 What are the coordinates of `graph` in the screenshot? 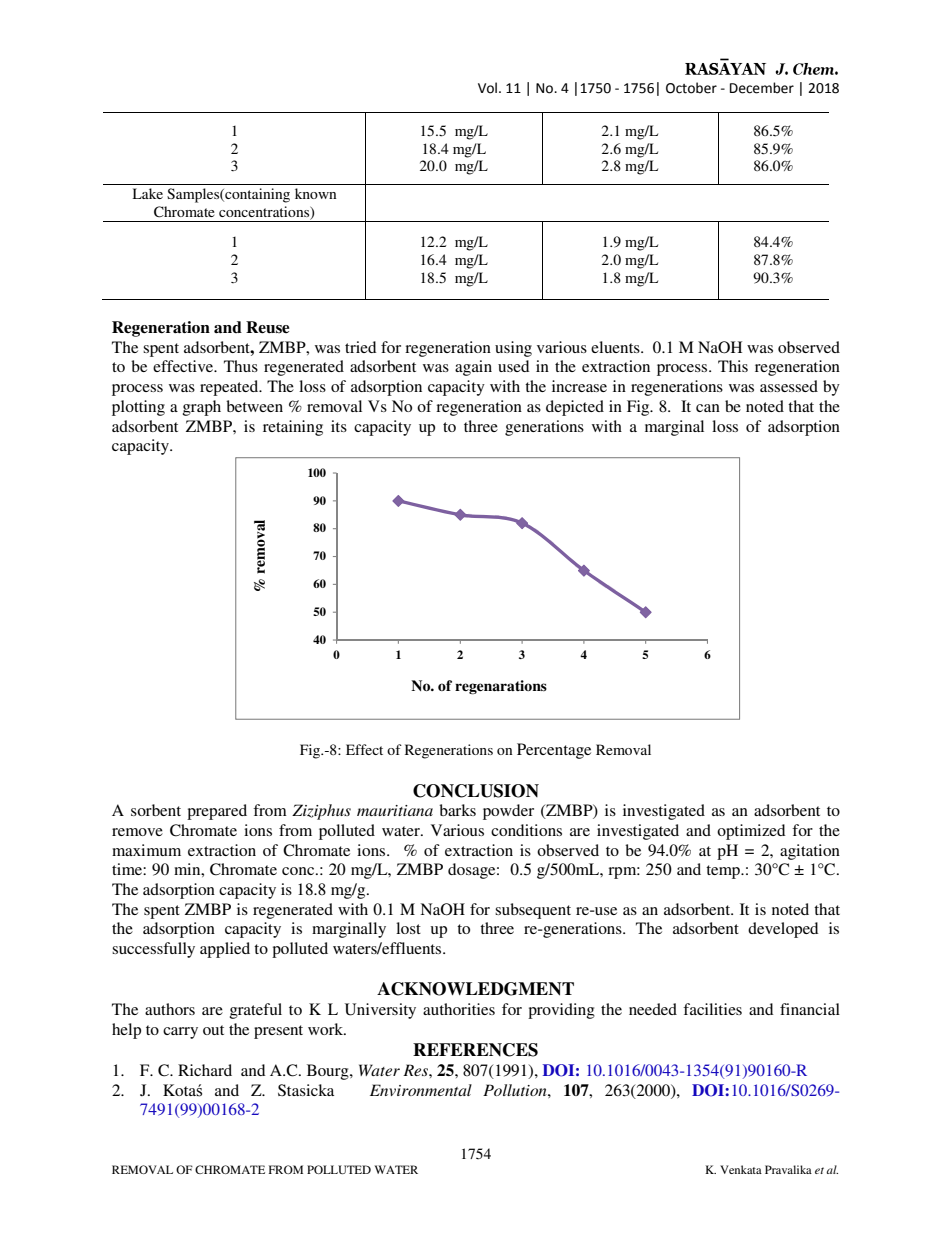 It's located at (202, 408).
